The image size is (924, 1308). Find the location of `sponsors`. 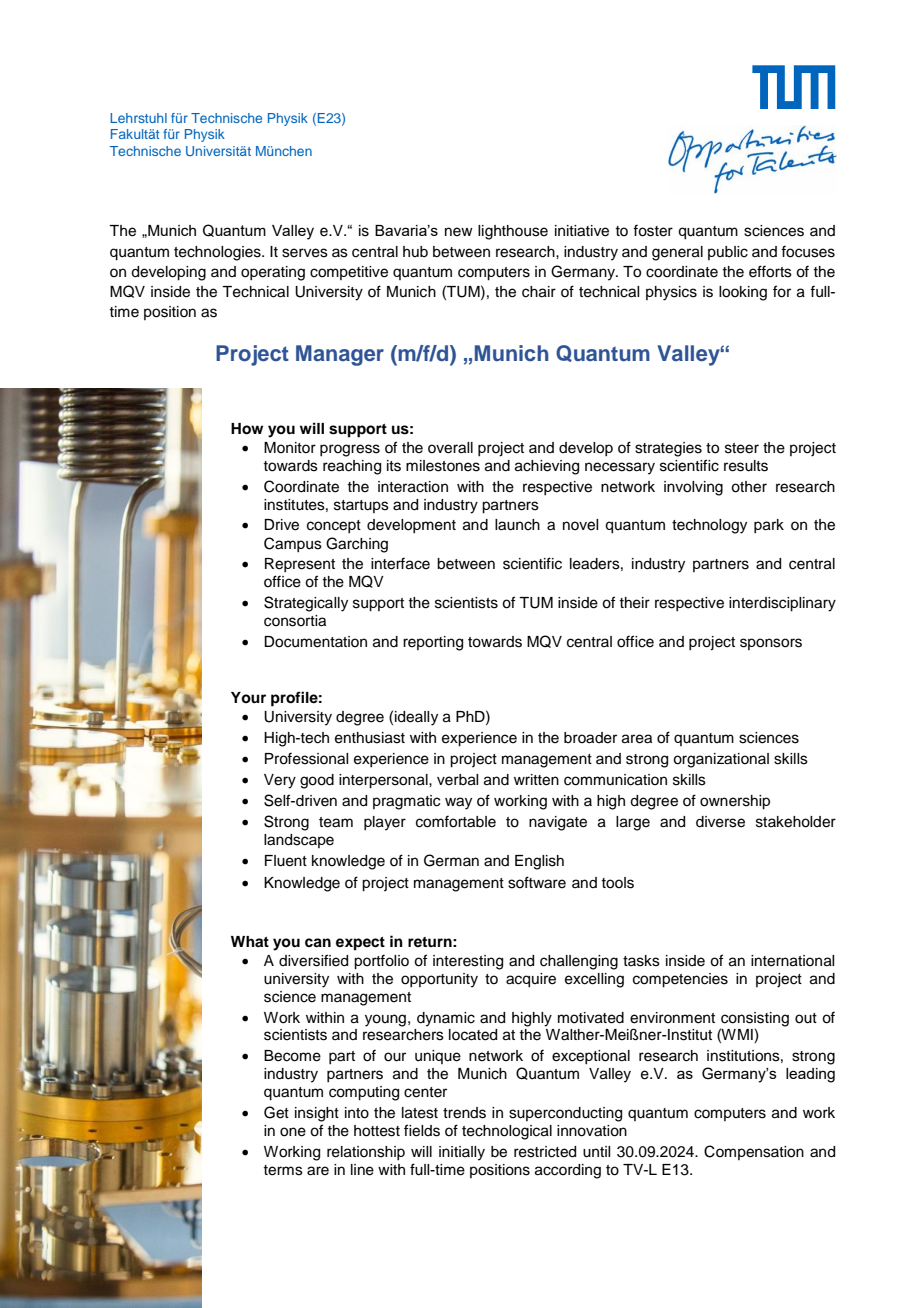

sponsors is located at coordinates (771, 644).
